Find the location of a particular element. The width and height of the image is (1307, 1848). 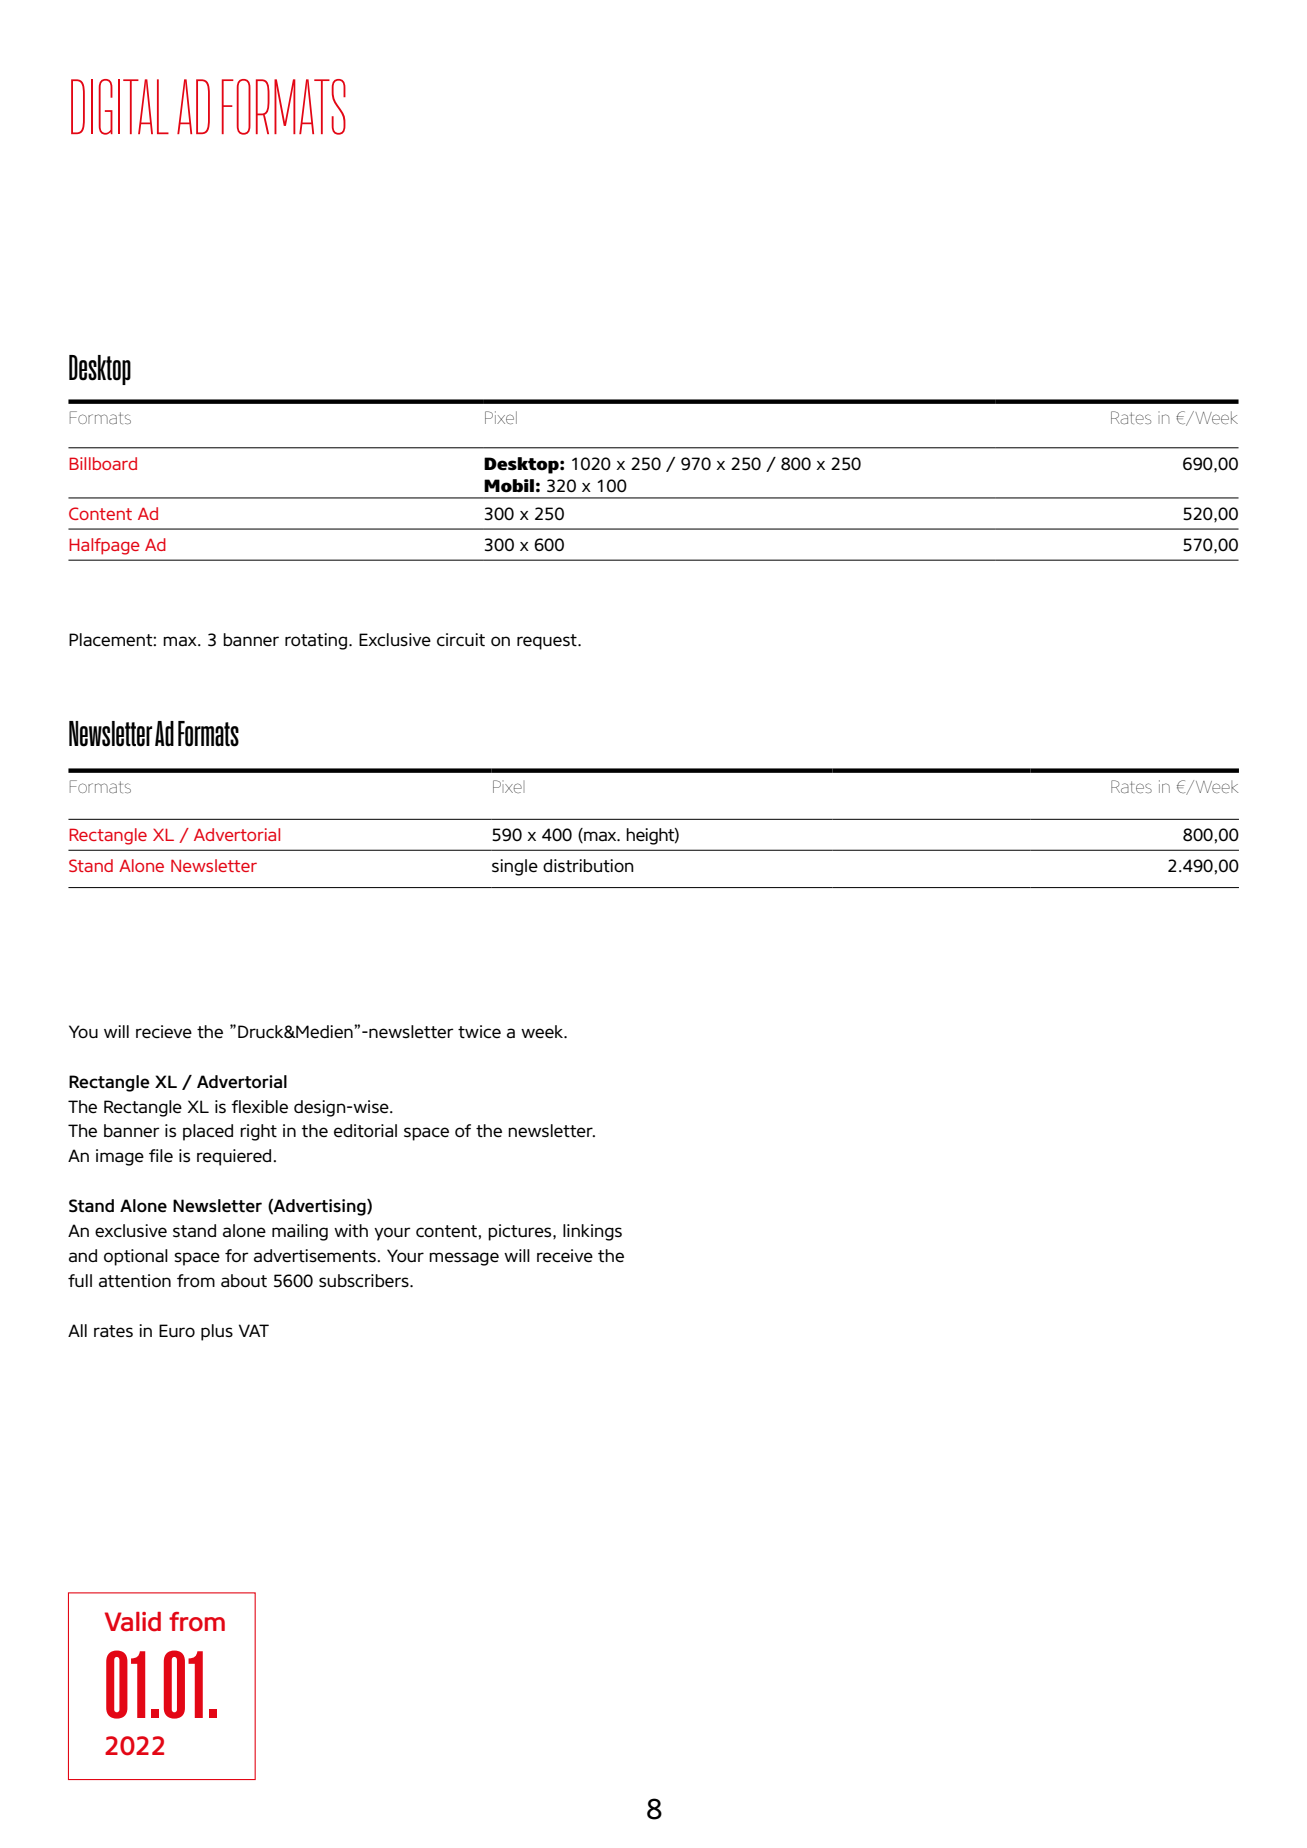

single is located at coordinates (515, 867).
